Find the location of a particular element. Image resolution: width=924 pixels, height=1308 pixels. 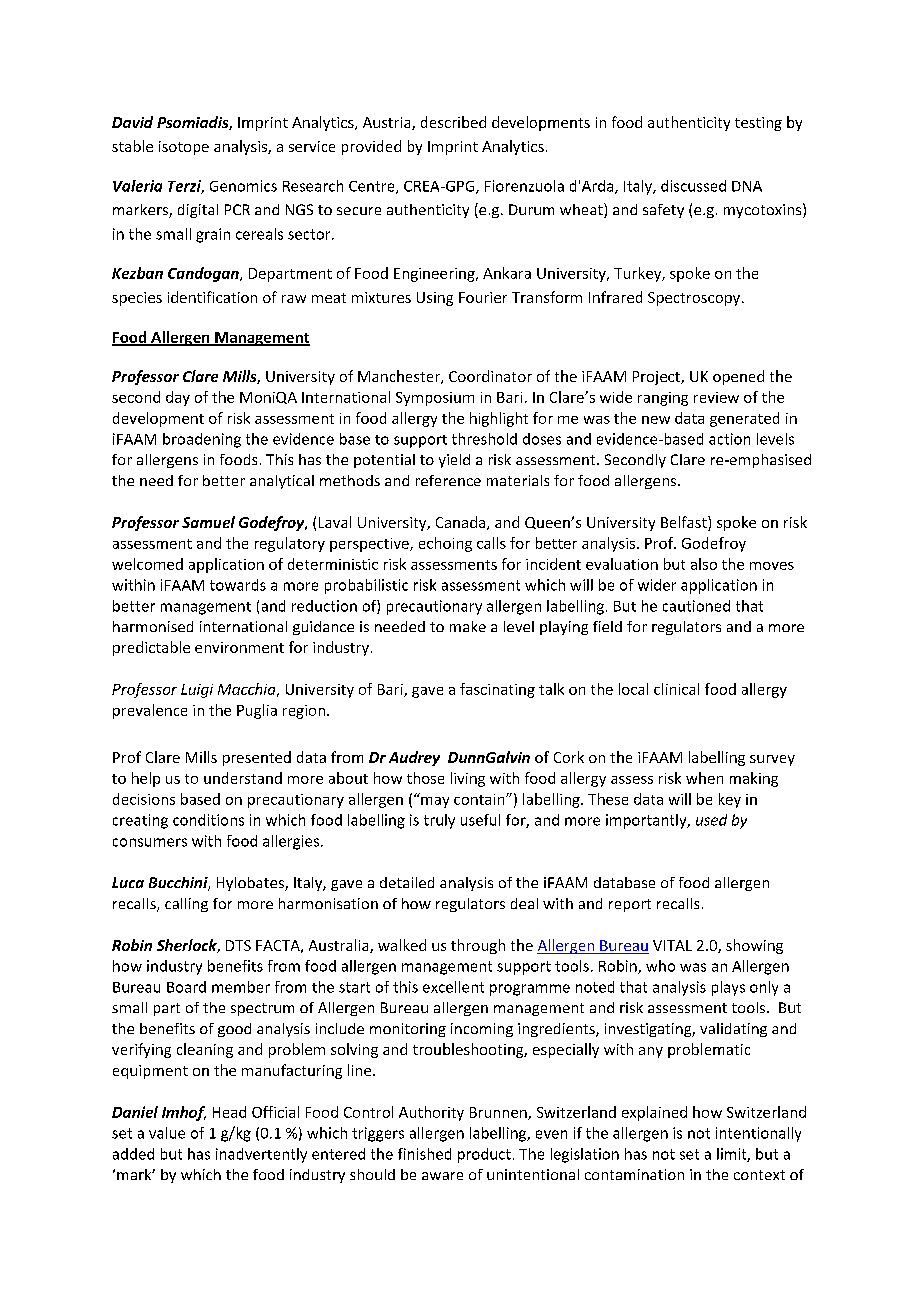

Coordinator is located at coordinates (490, 376).
